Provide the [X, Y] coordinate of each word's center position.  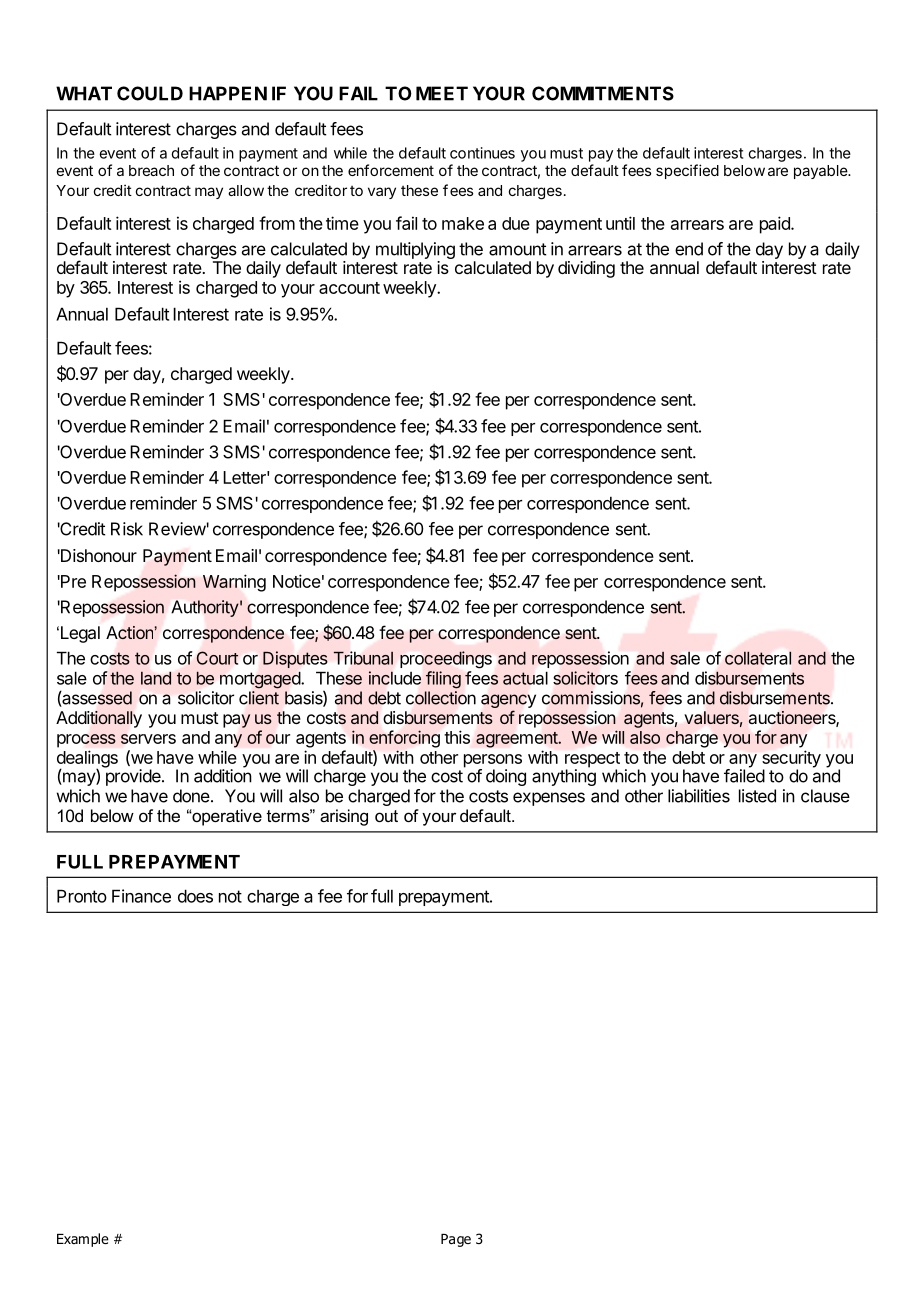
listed [757, 796]
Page [456, 1240]
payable [821, 172]
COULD [150, 93]
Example [83, 1240]
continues [482, 153]
